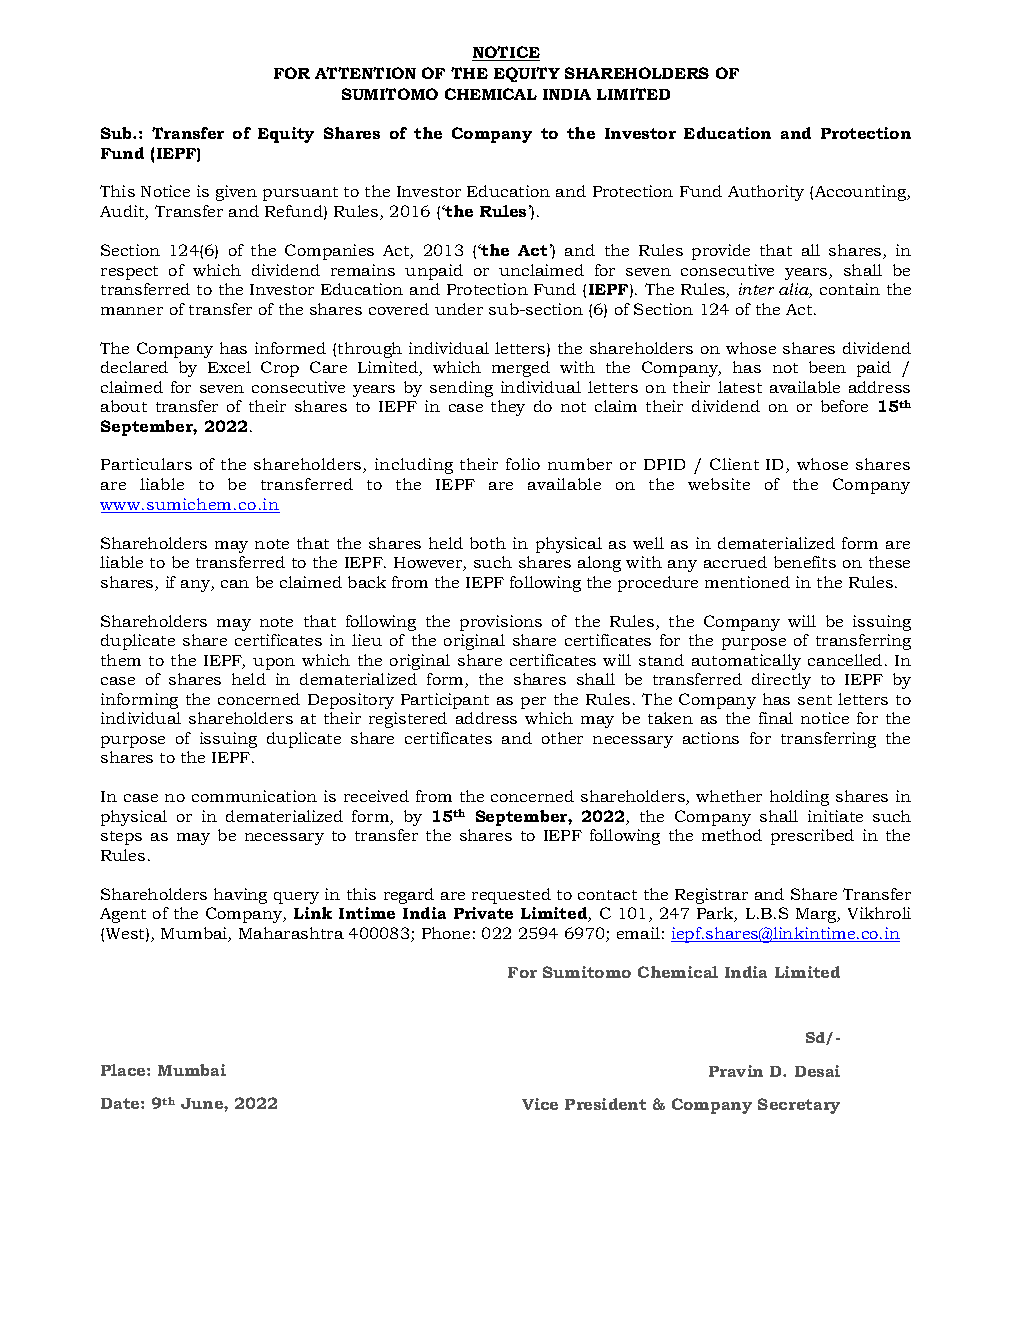 This page has width=1030, height=1333. What do you see at coordinates (254, 796) in the page?
I see `communication` at bounding box center [254, 796].
